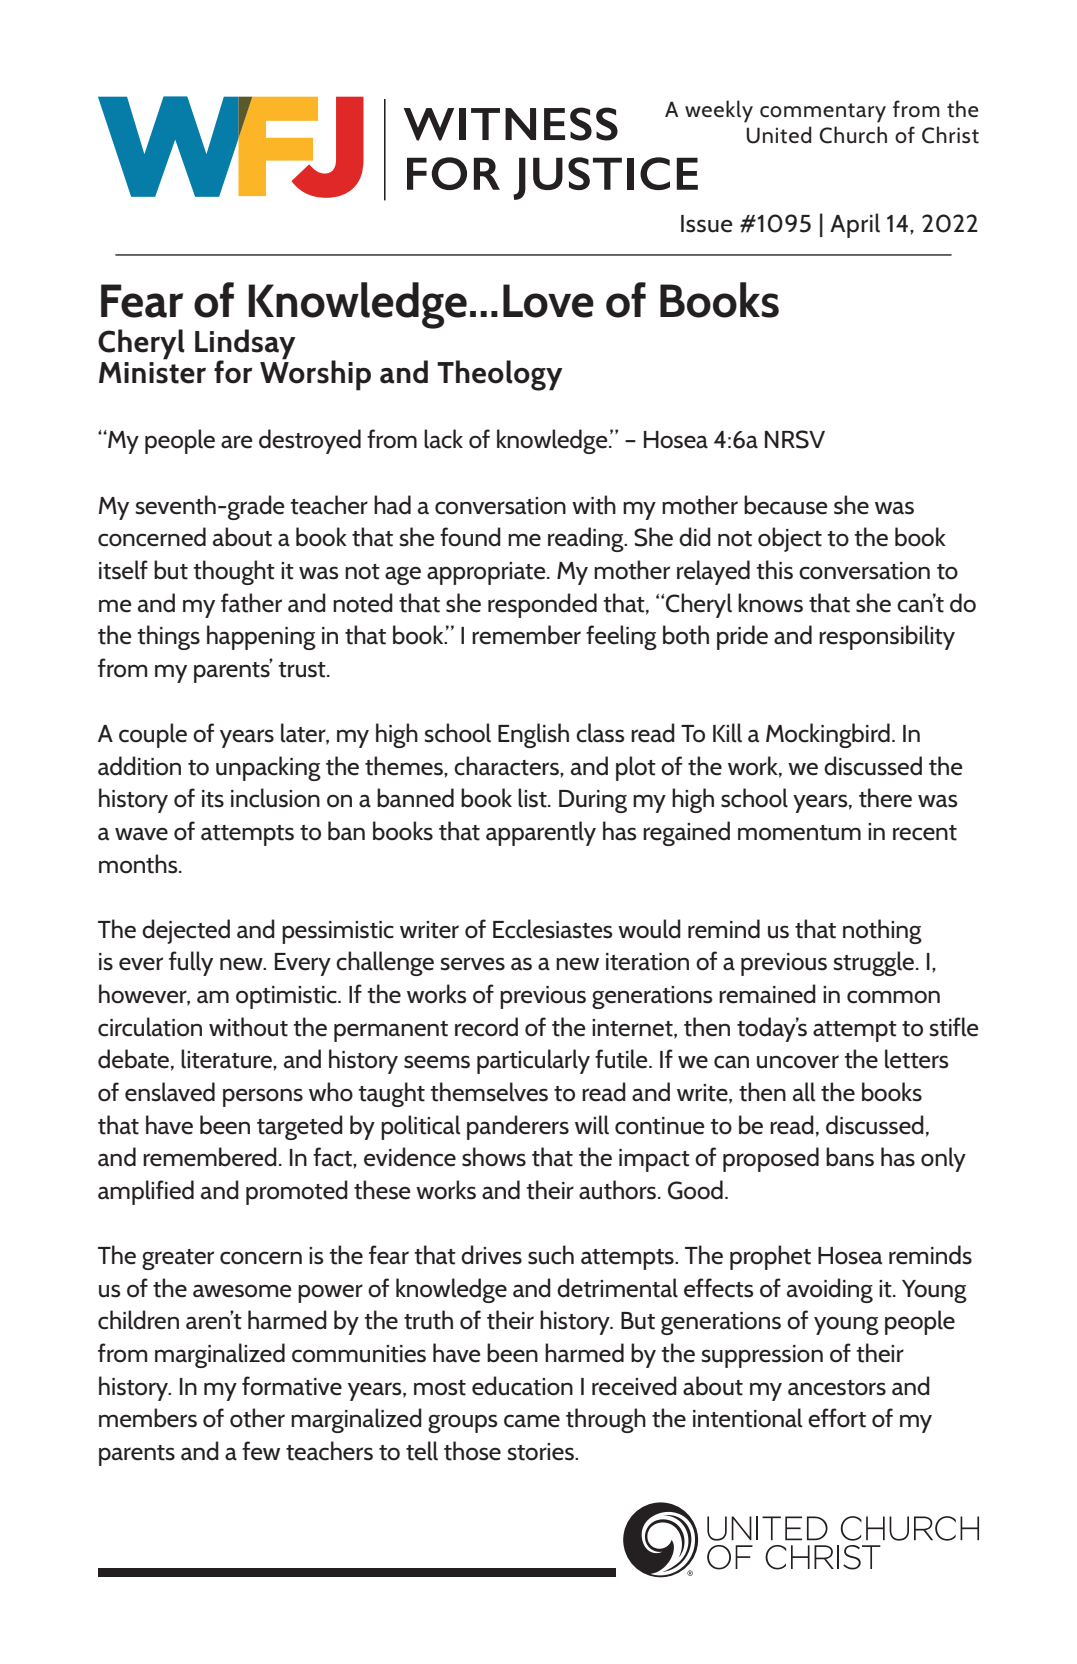 Image resolution: width=1077 pixels, height=1664 pixels. I want to click on Lindsay, so click(245, 345).
